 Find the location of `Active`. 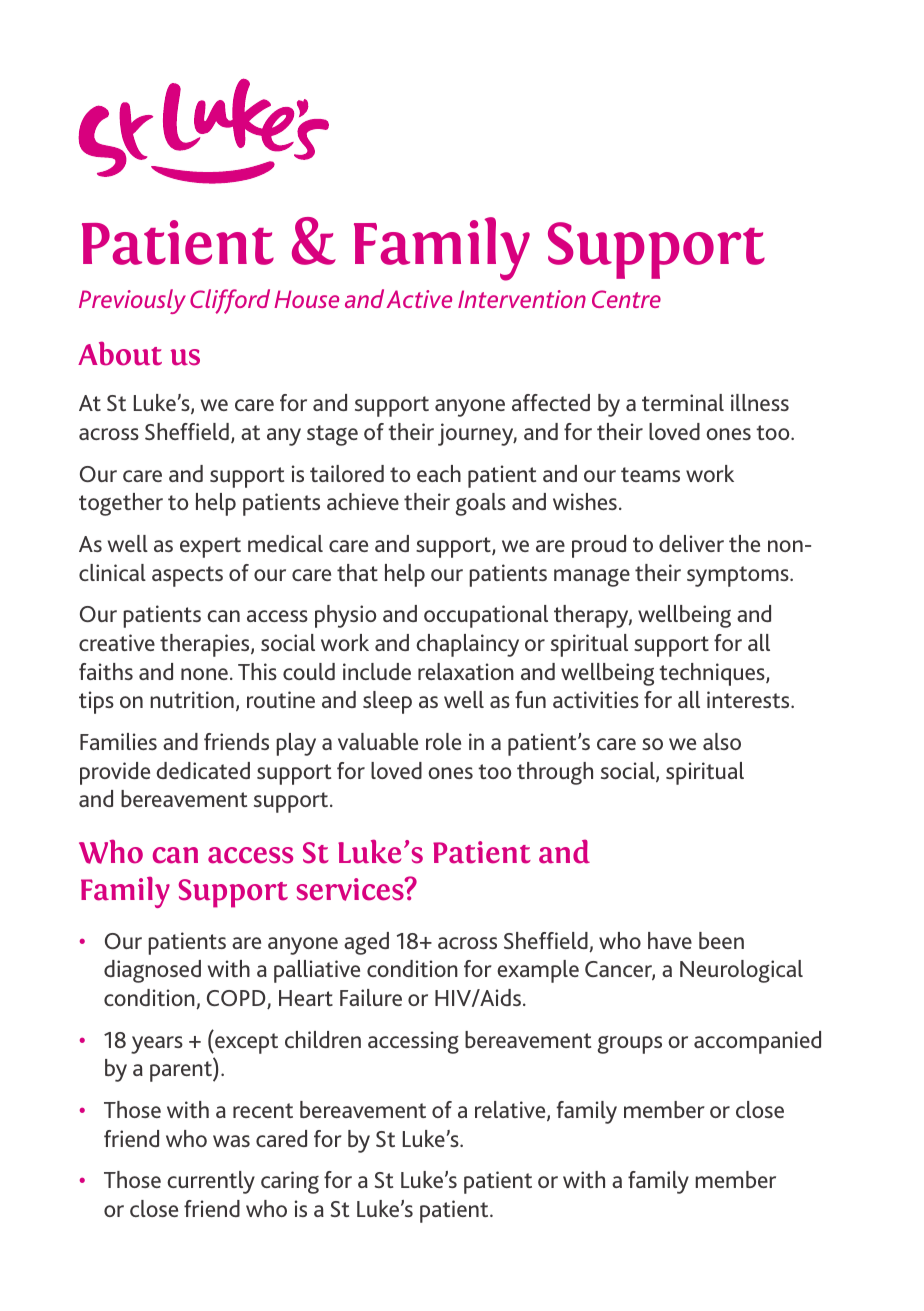

Active is located at coordinates (419, 299).
